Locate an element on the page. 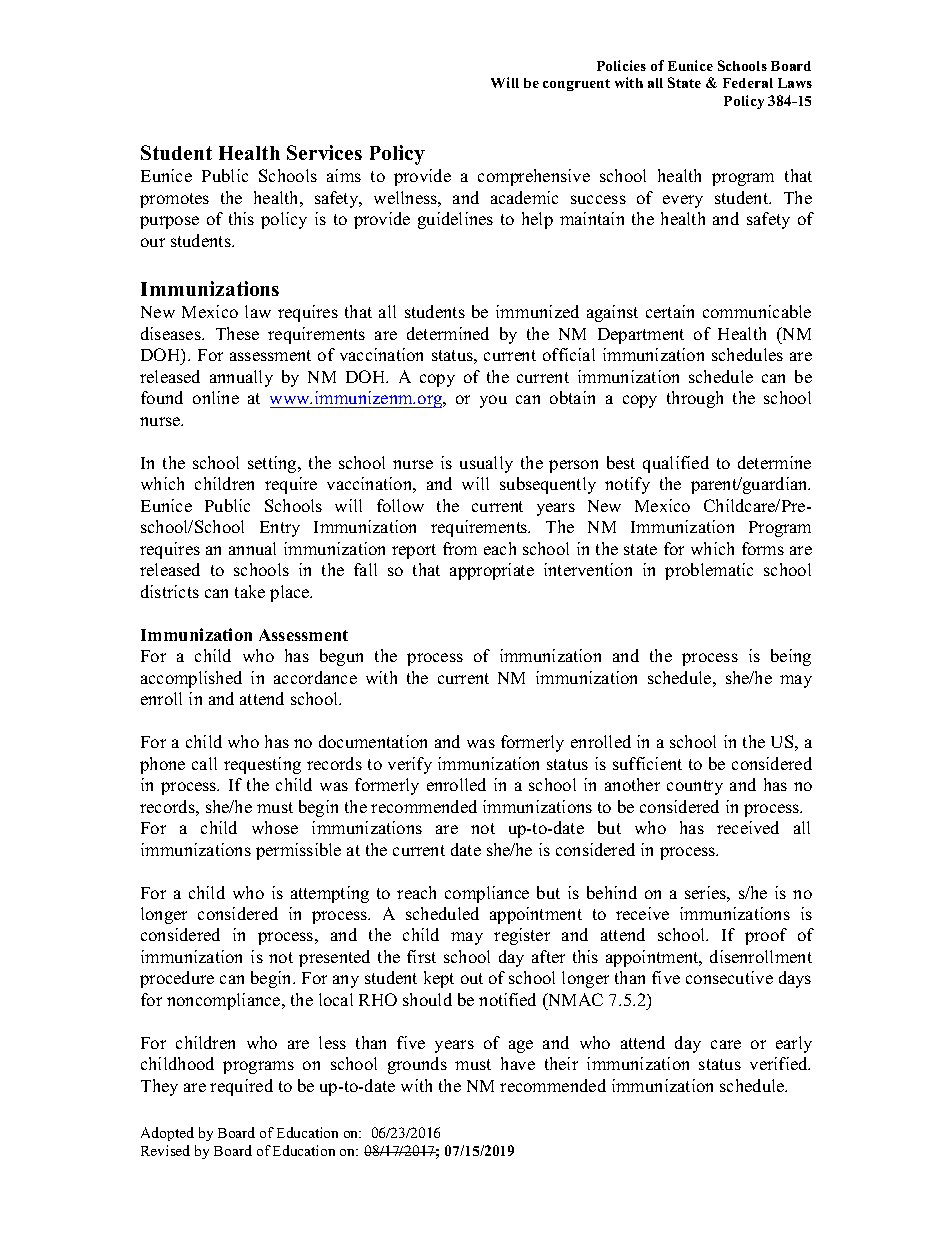 This image has width=952, height=1233. country is located at coordinates (695, 787).
